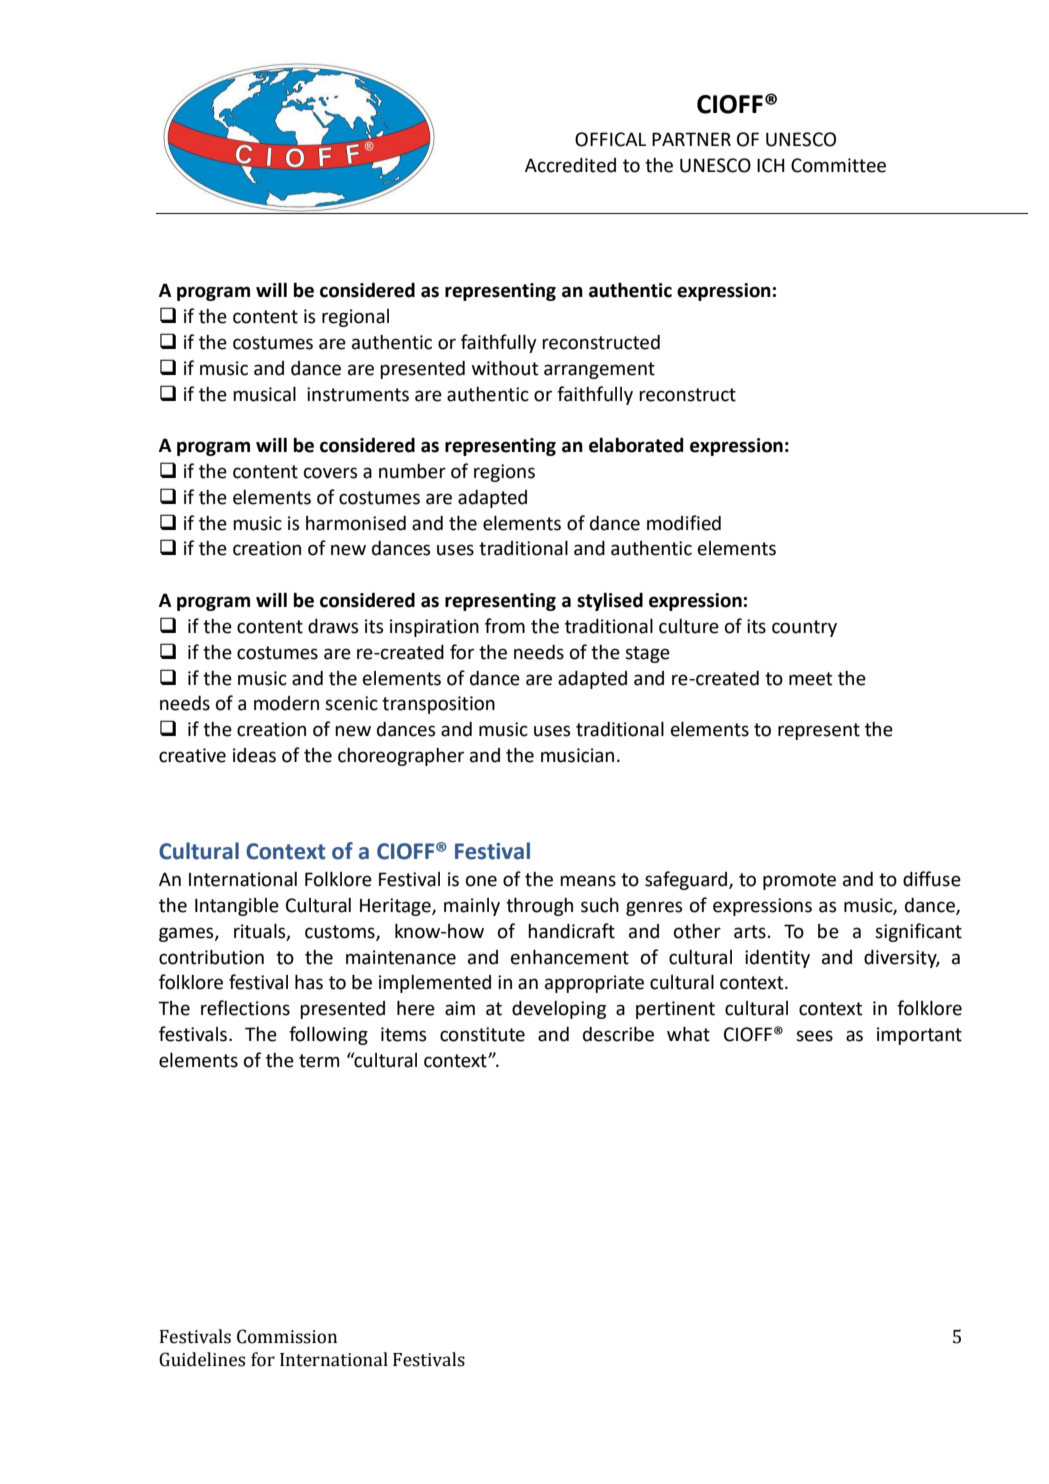 The width and height of the screenshot is (1049, 1484). I want to click on country, so click(804, 628).
